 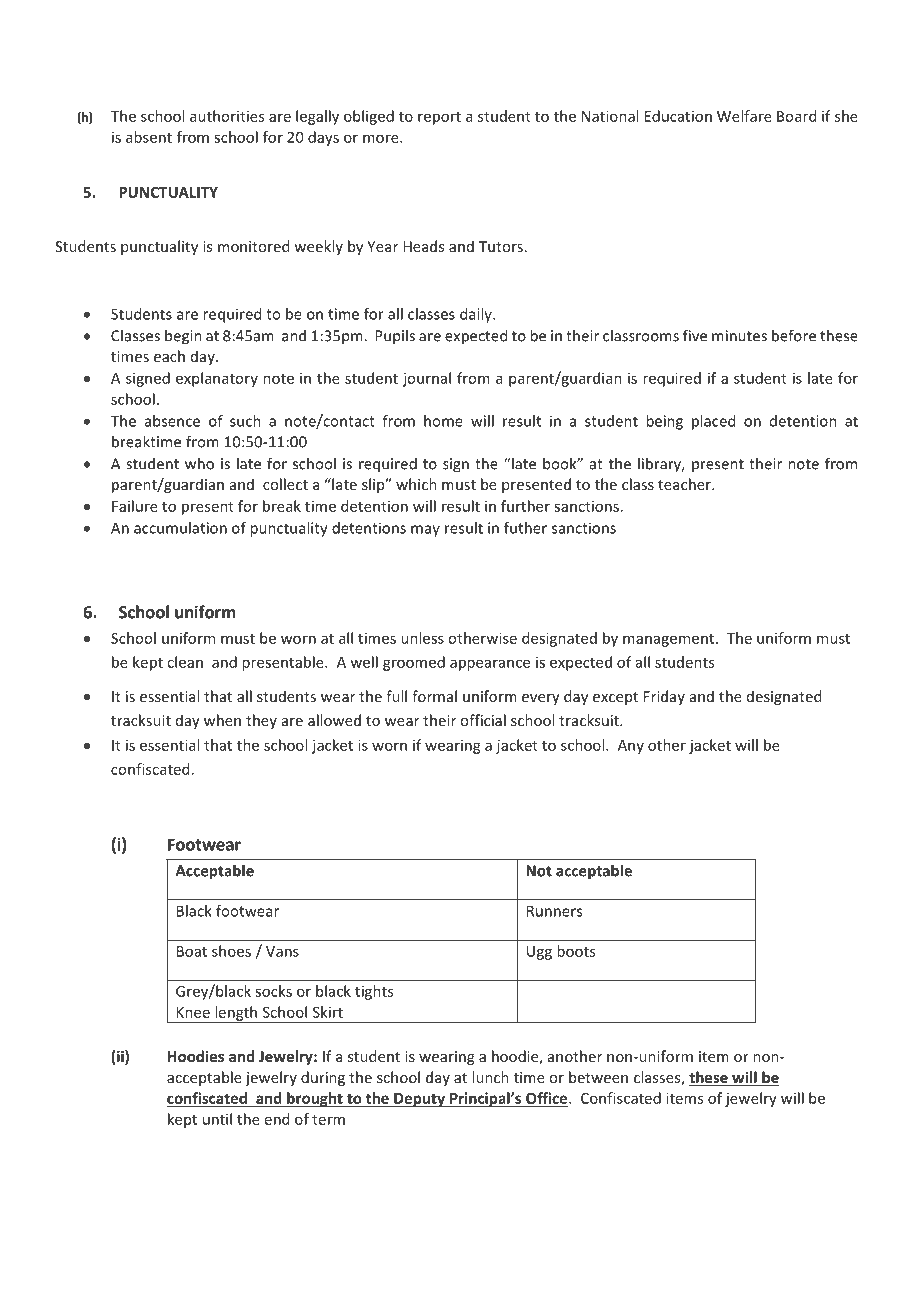 What do you see at coordinates (185, 662) in the screenshot?
I see `clean` at bounding box center [185, 662].
